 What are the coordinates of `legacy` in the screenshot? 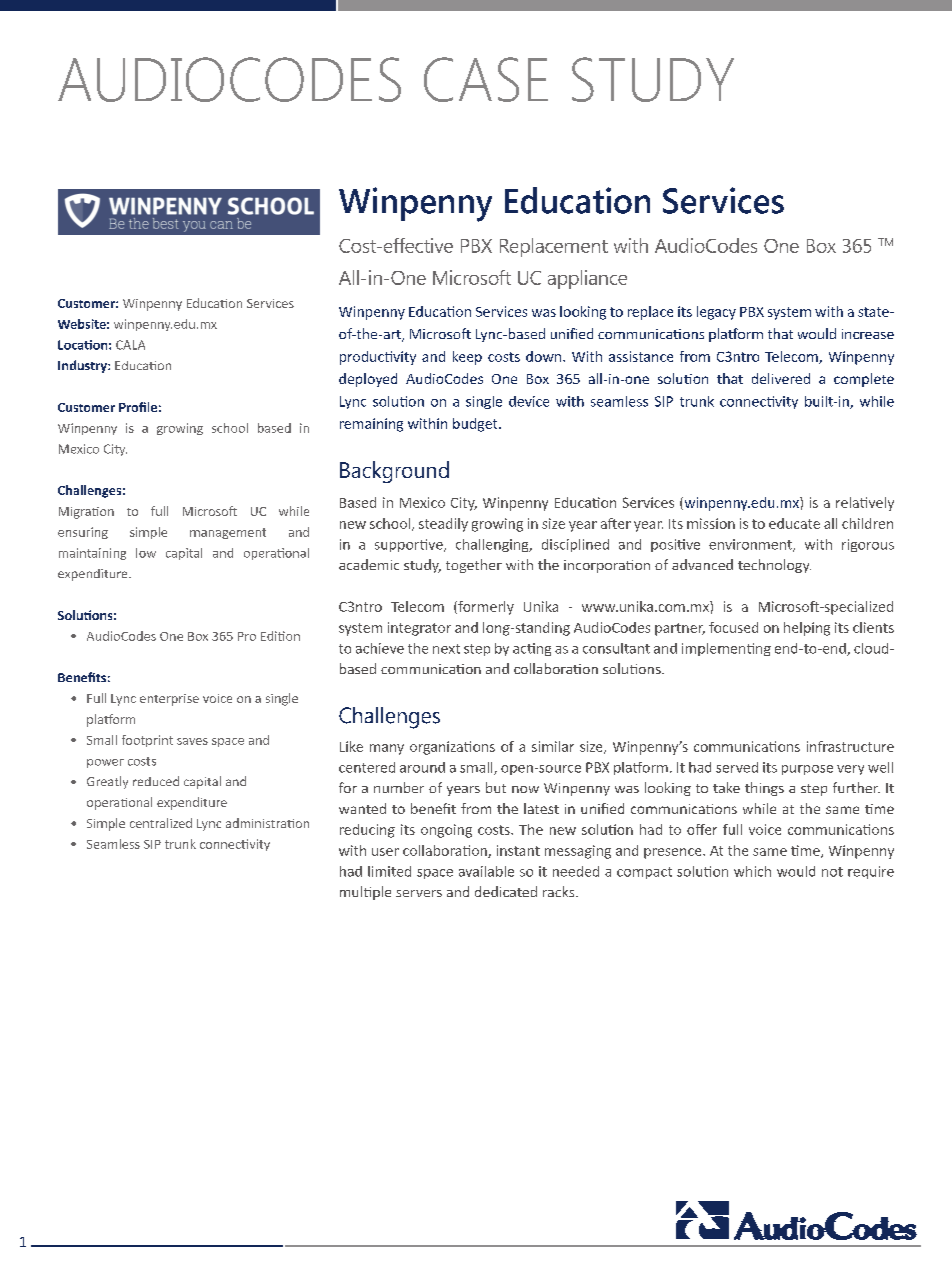 It's located at (716, 313).
